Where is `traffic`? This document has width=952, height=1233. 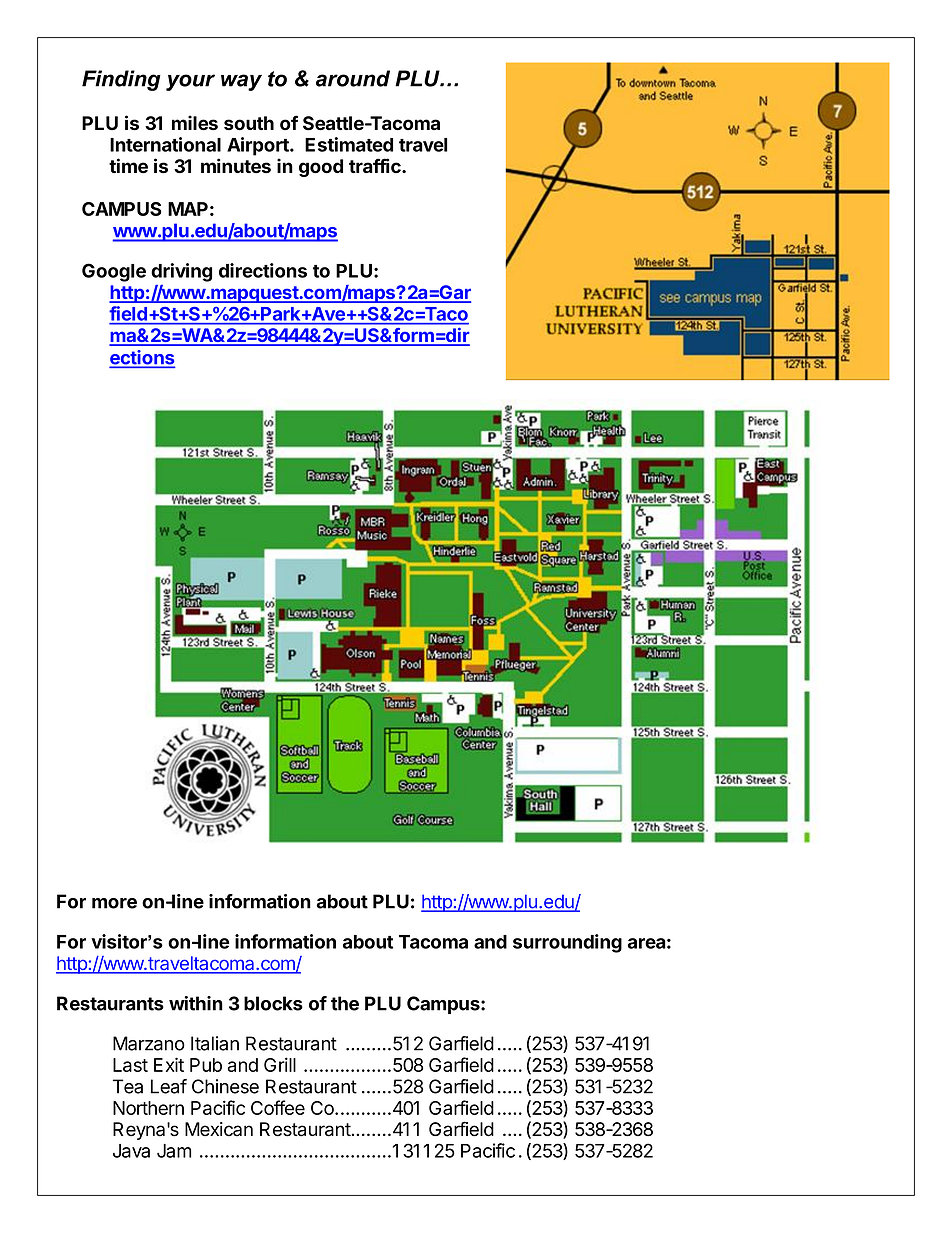 traffic is located at coordinates (376, 166).
